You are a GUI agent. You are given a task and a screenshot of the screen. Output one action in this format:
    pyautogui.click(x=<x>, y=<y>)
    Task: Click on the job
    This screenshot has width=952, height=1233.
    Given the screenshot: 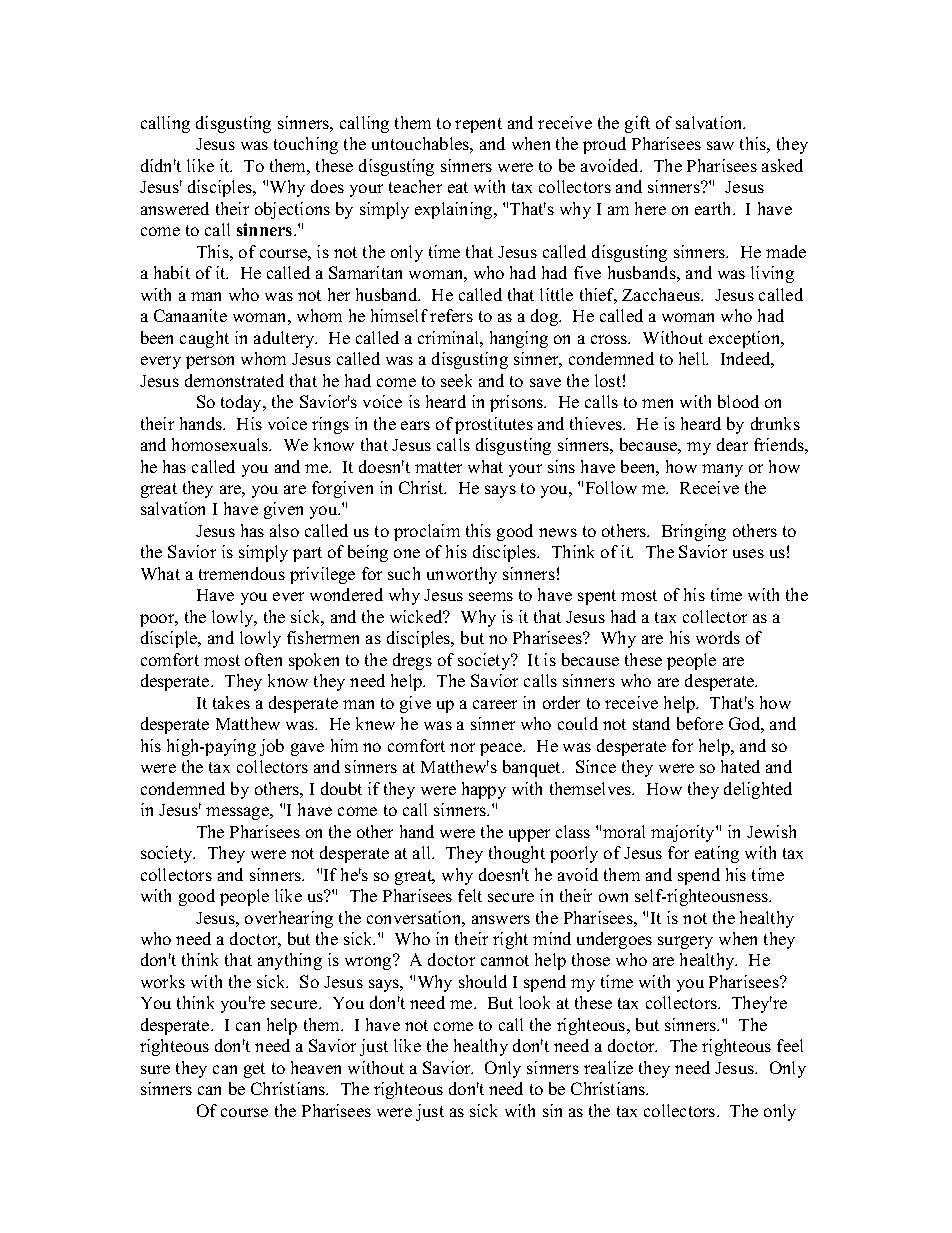 What is the action you would take?
    pyautogui.click(x=272, y=747)
